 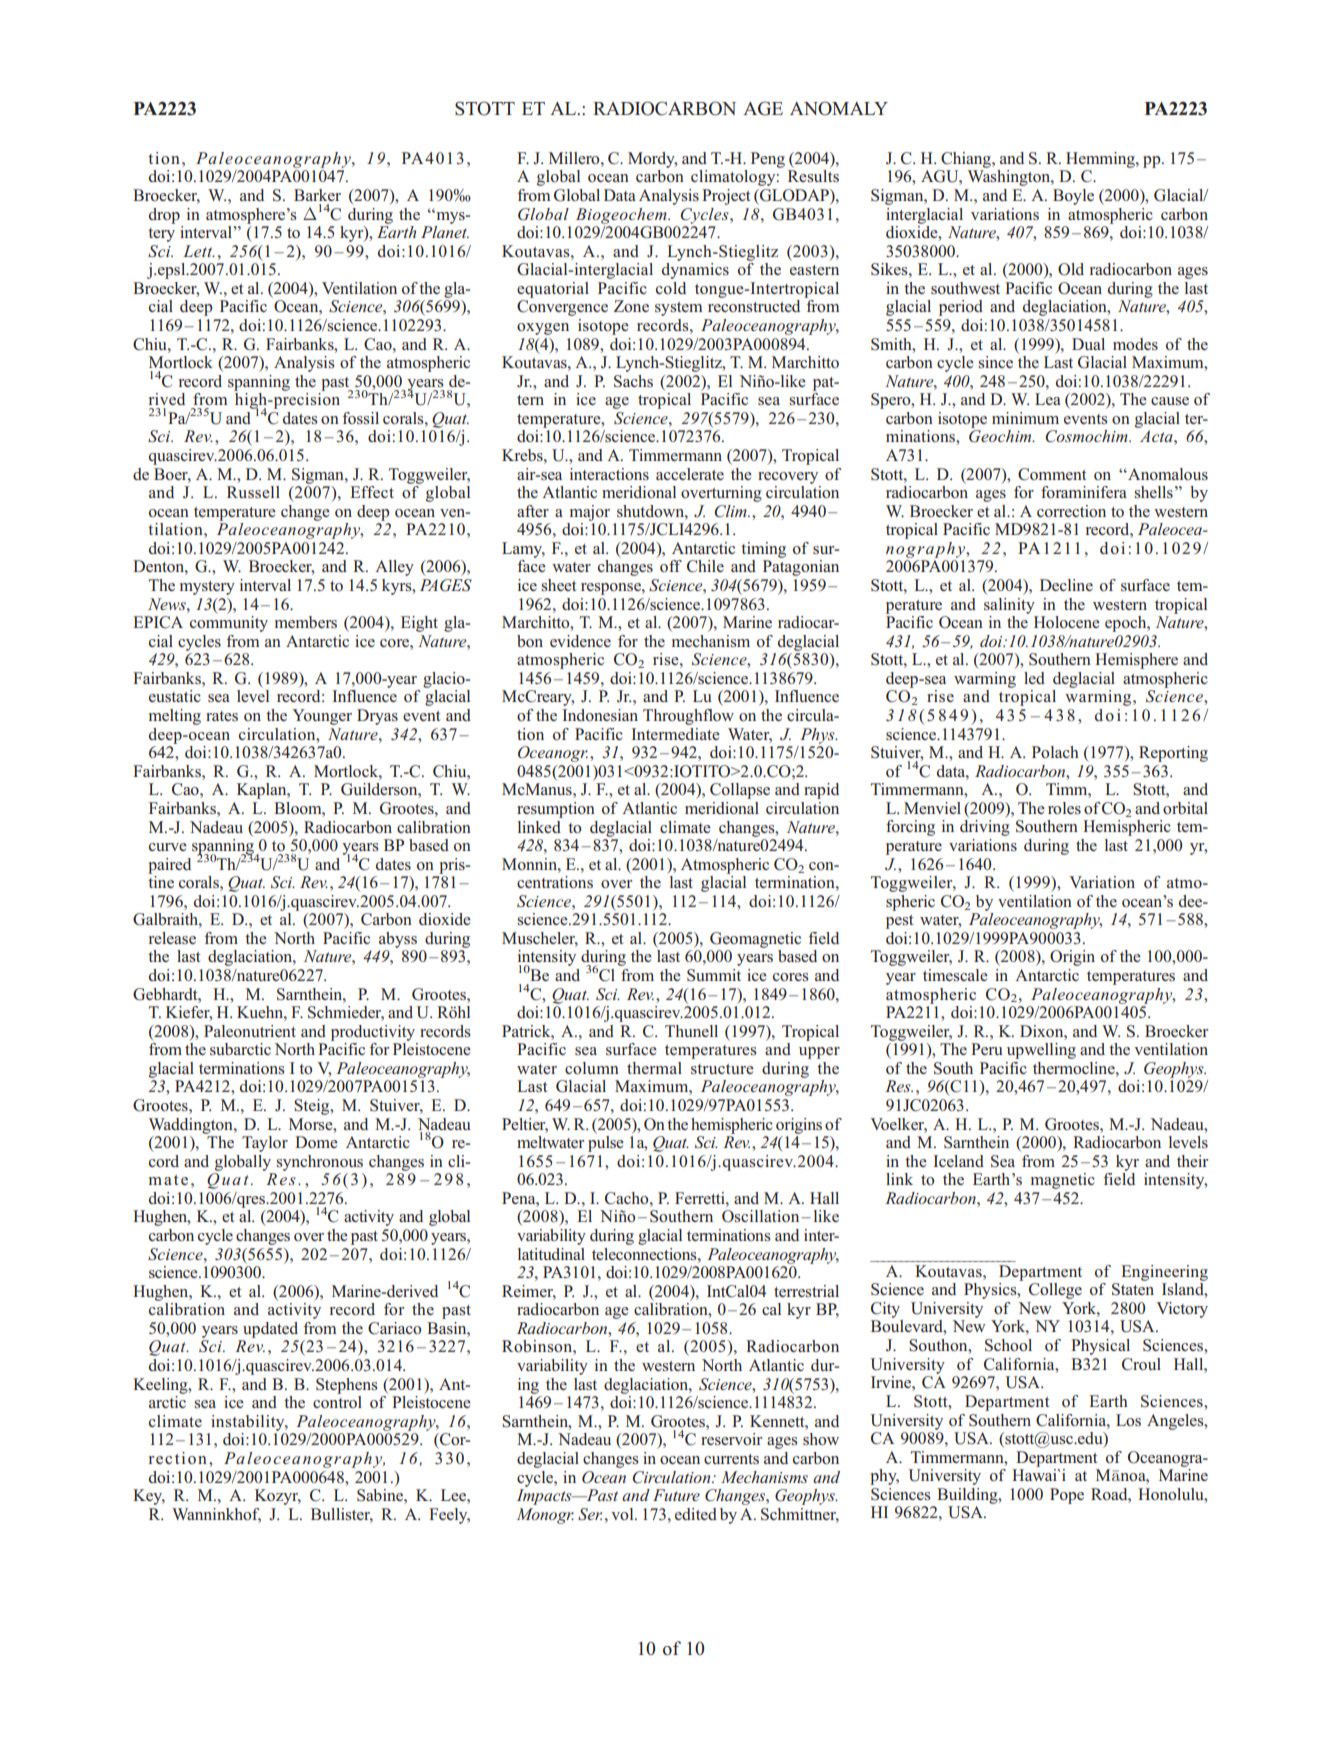 I want to click on Project, so click(x=726, y=197).
